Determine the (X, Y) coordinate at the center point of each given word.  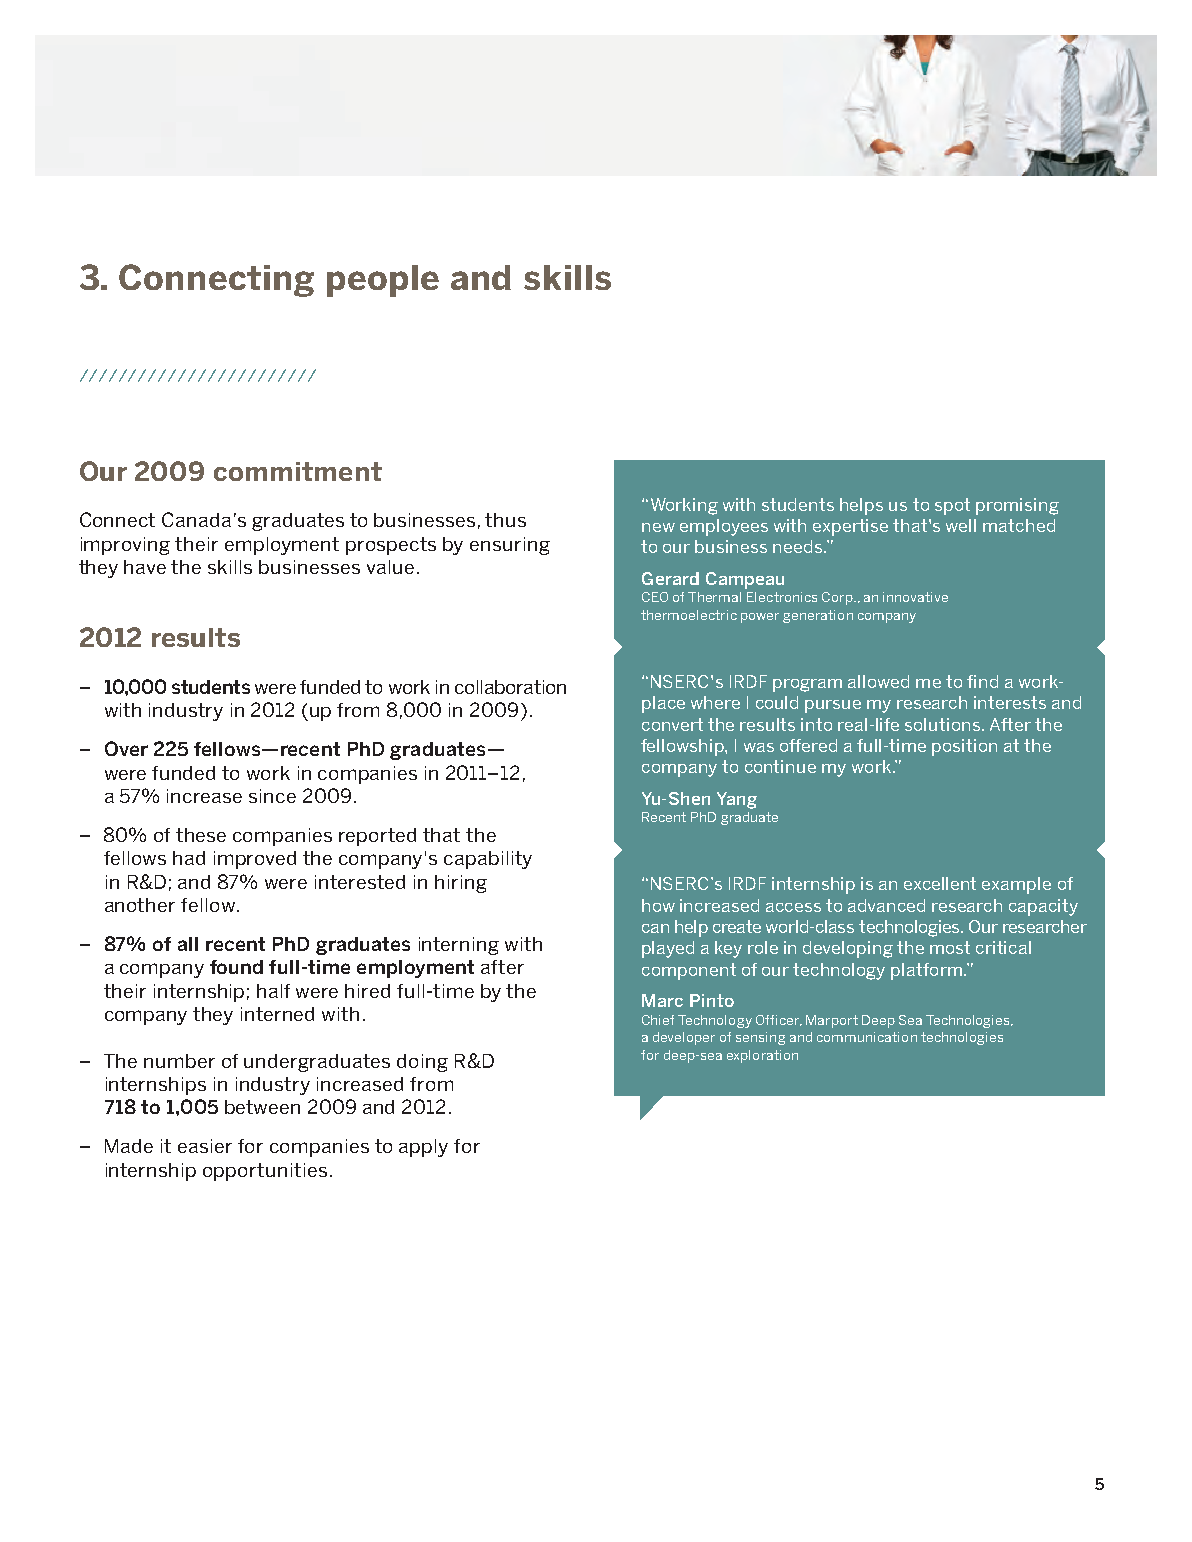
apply (423, 1148)
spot (952, 506)
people (383, 281)
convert (672, 724)
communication (867, 1037)
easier (205, 1146)
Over (126, 748)
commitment (298, 471)
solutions (944, 724)
